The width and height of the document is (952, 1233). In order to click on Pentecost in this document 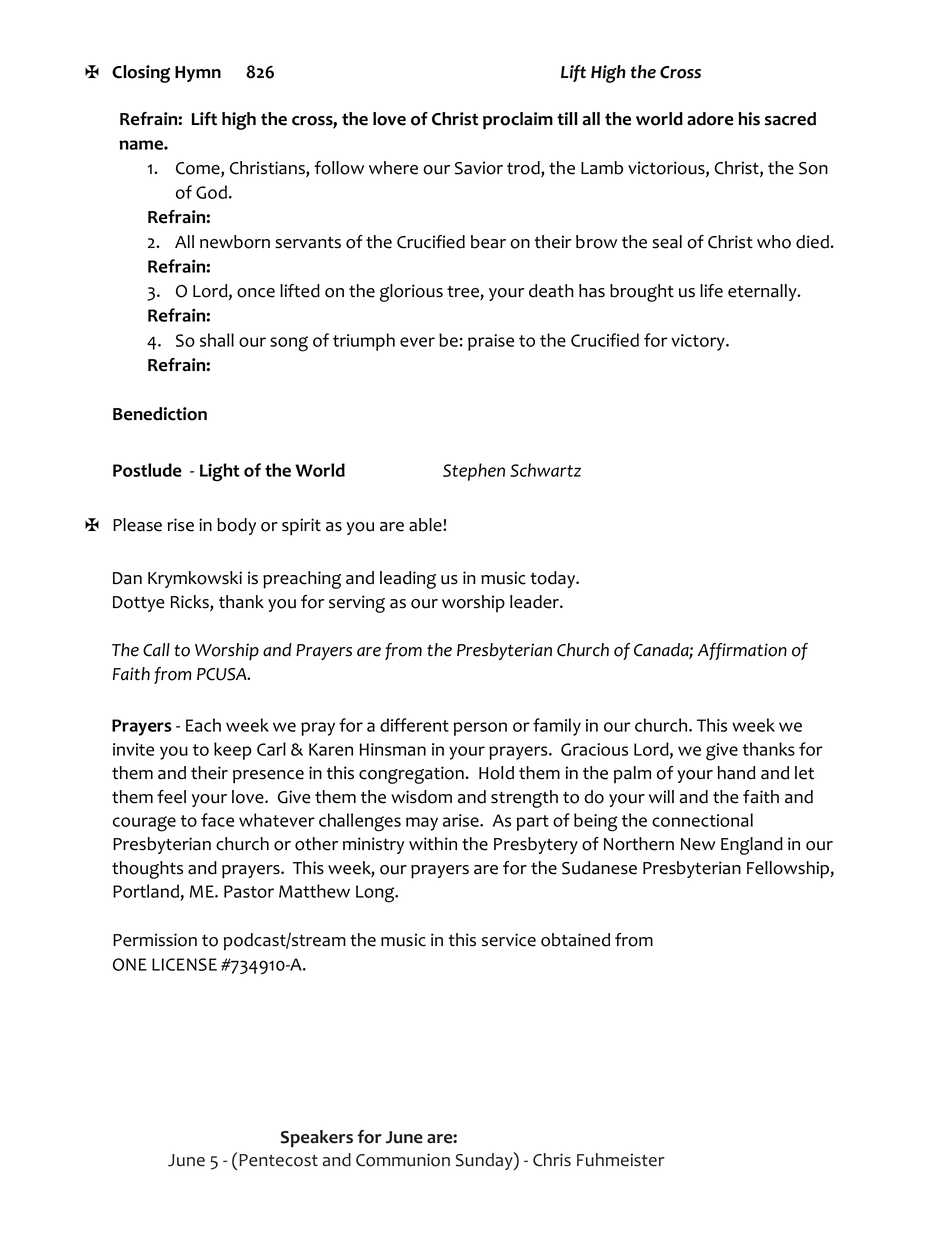, I will do `click(278, 1160)`.
